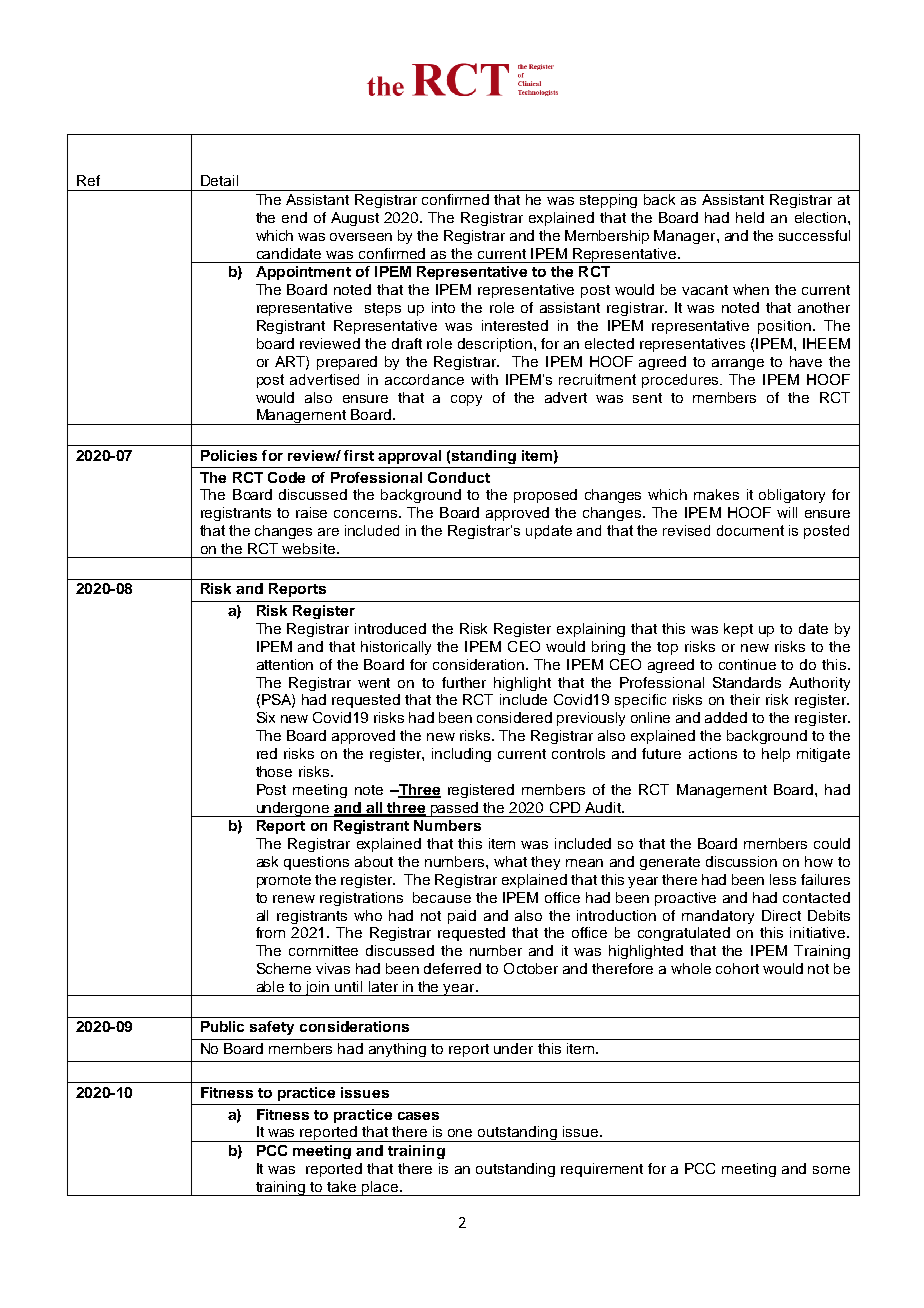 Image resolution: width=924 pixels, height=1308 pixels. I want to click on held, so click(750, 217).
